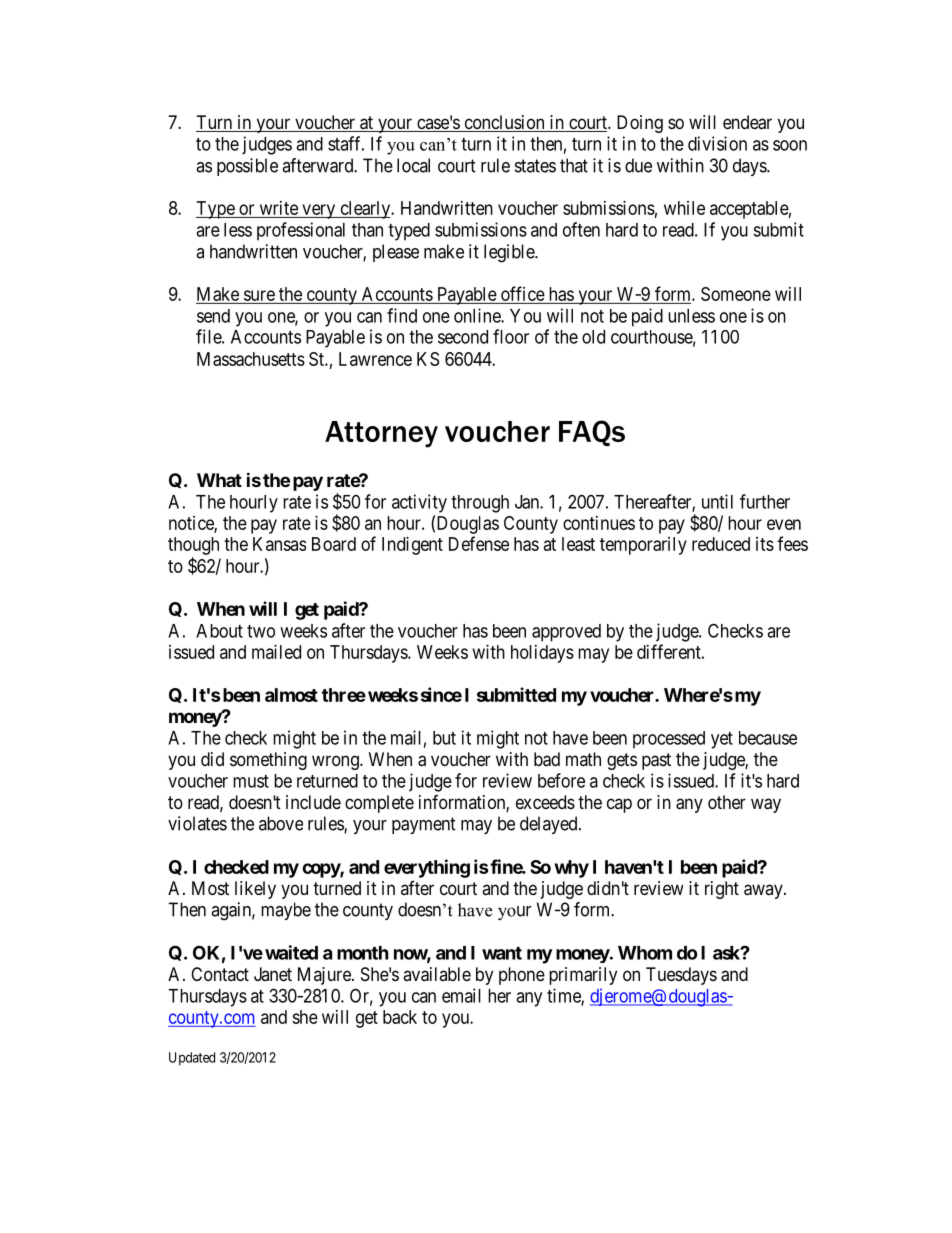 The image size is (952, 1233). I want to click on two, so click(261, 631).
